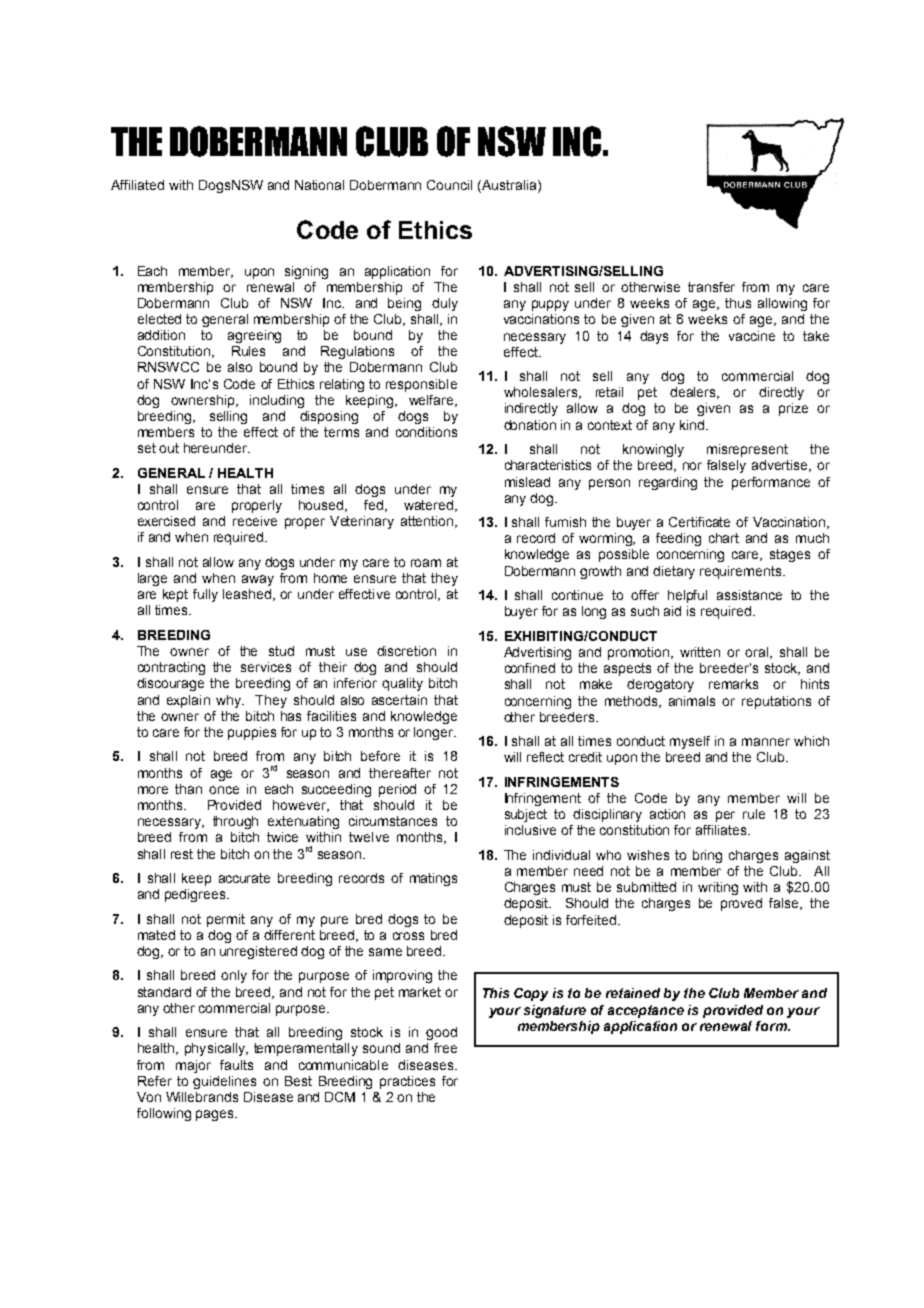 Image resolution: width=924 pixels, height=1308 pixels. Describe the element at coordinates (169, 448) in the page. I see `out` at that location.
